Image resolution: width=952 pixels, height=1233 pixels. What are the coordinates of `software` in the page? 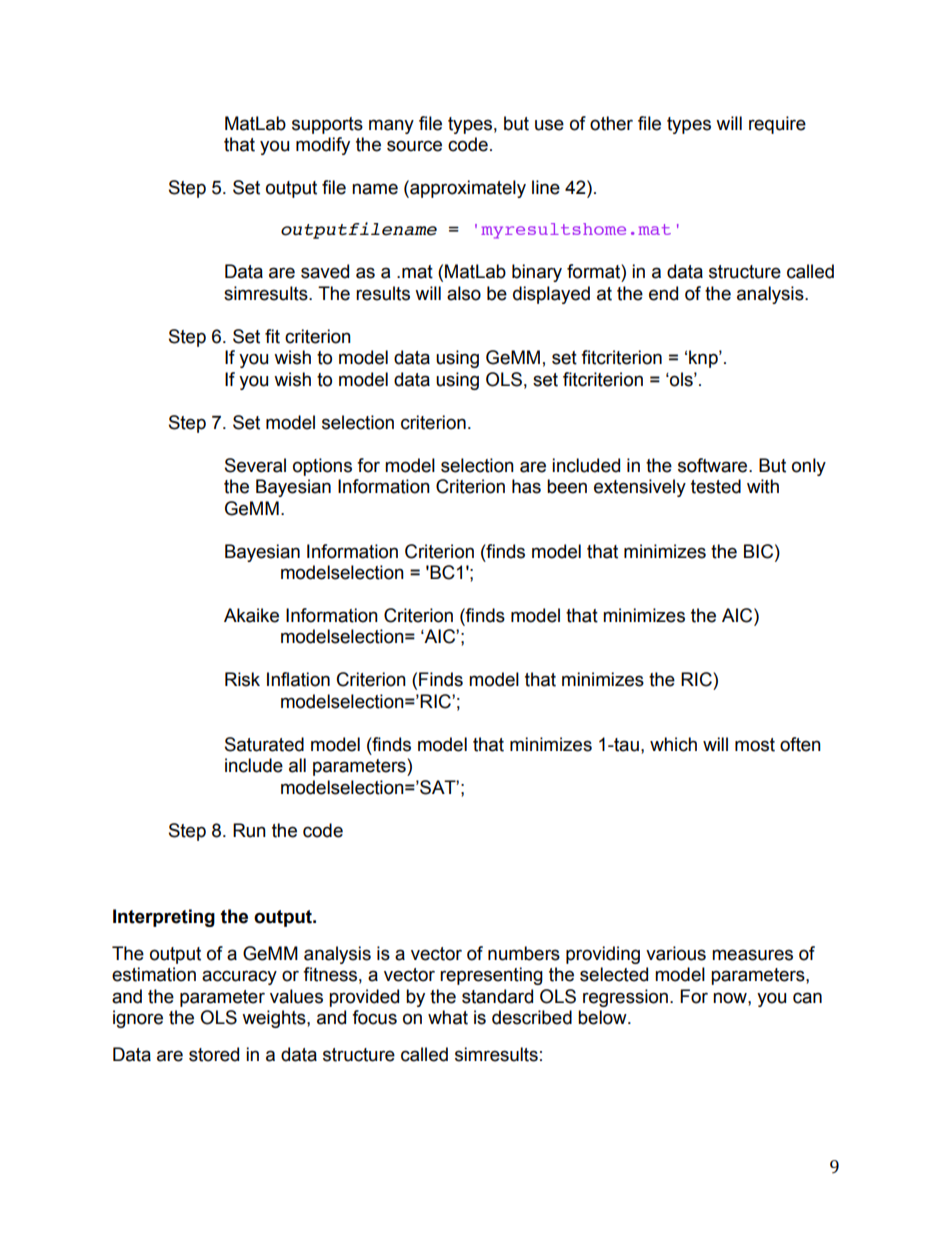 It's located at (714, 465).
